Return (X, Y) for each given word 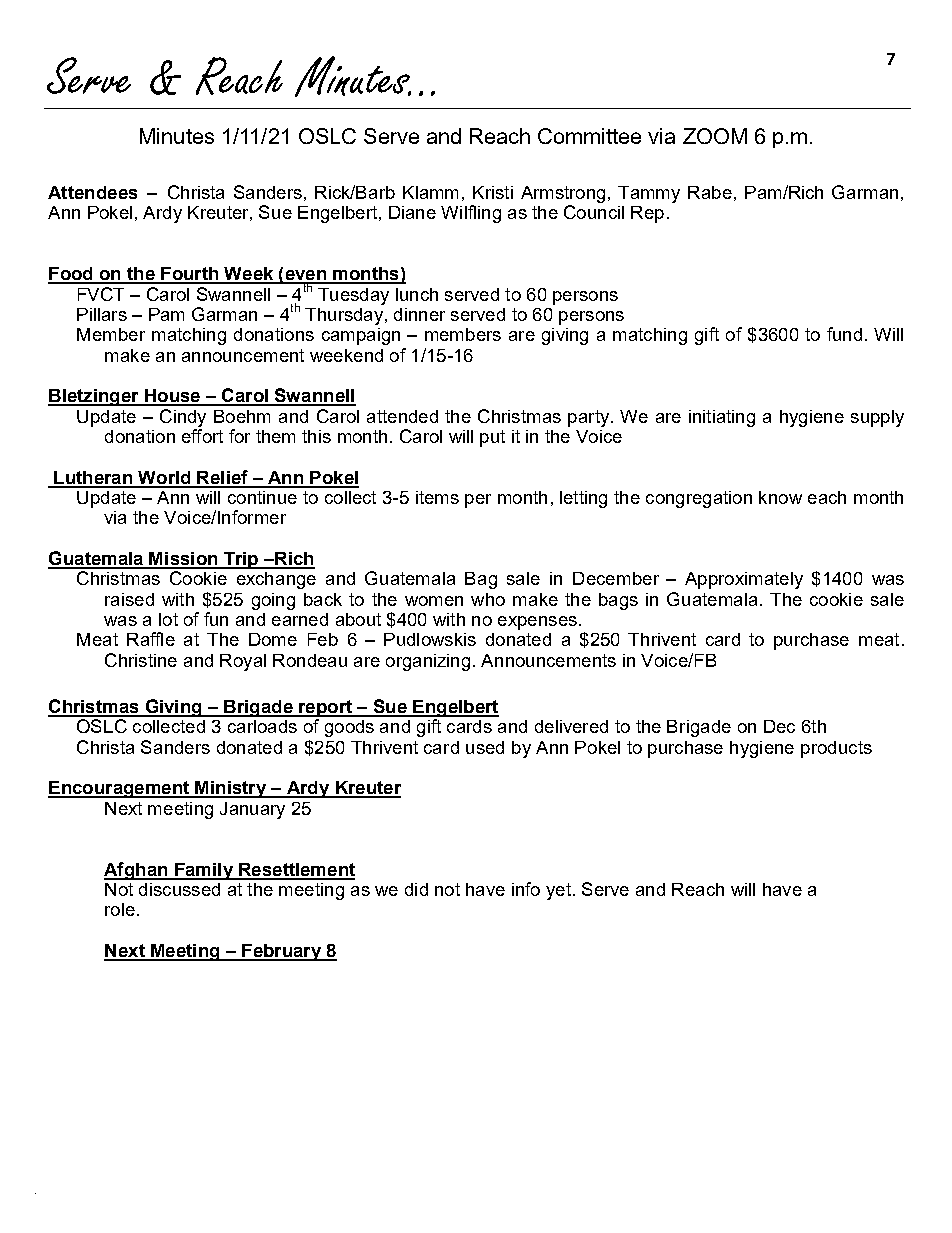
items (437, 497)
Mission (184, 560)
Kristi (493, 192)
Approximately (744, 580)
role (120, 909)
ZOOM (715, 136)
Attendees (92, 192)
